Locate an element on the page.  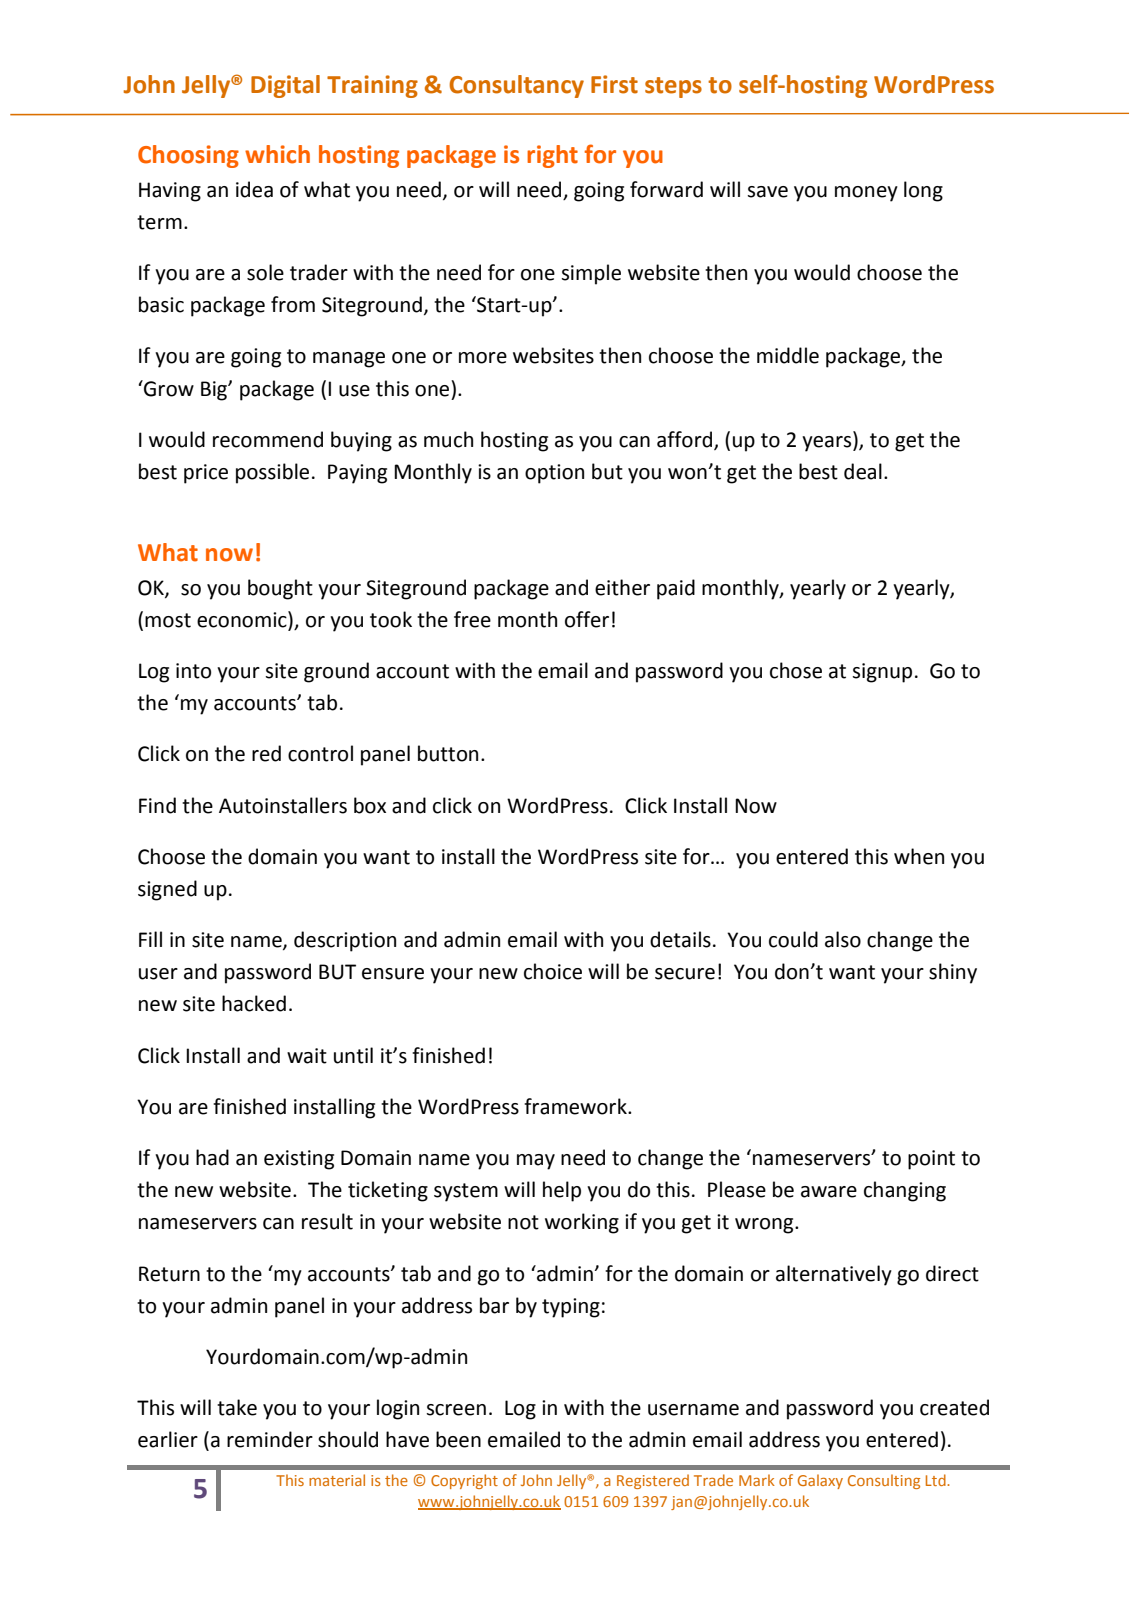
reminder is located at coordinates (270, 1439).
